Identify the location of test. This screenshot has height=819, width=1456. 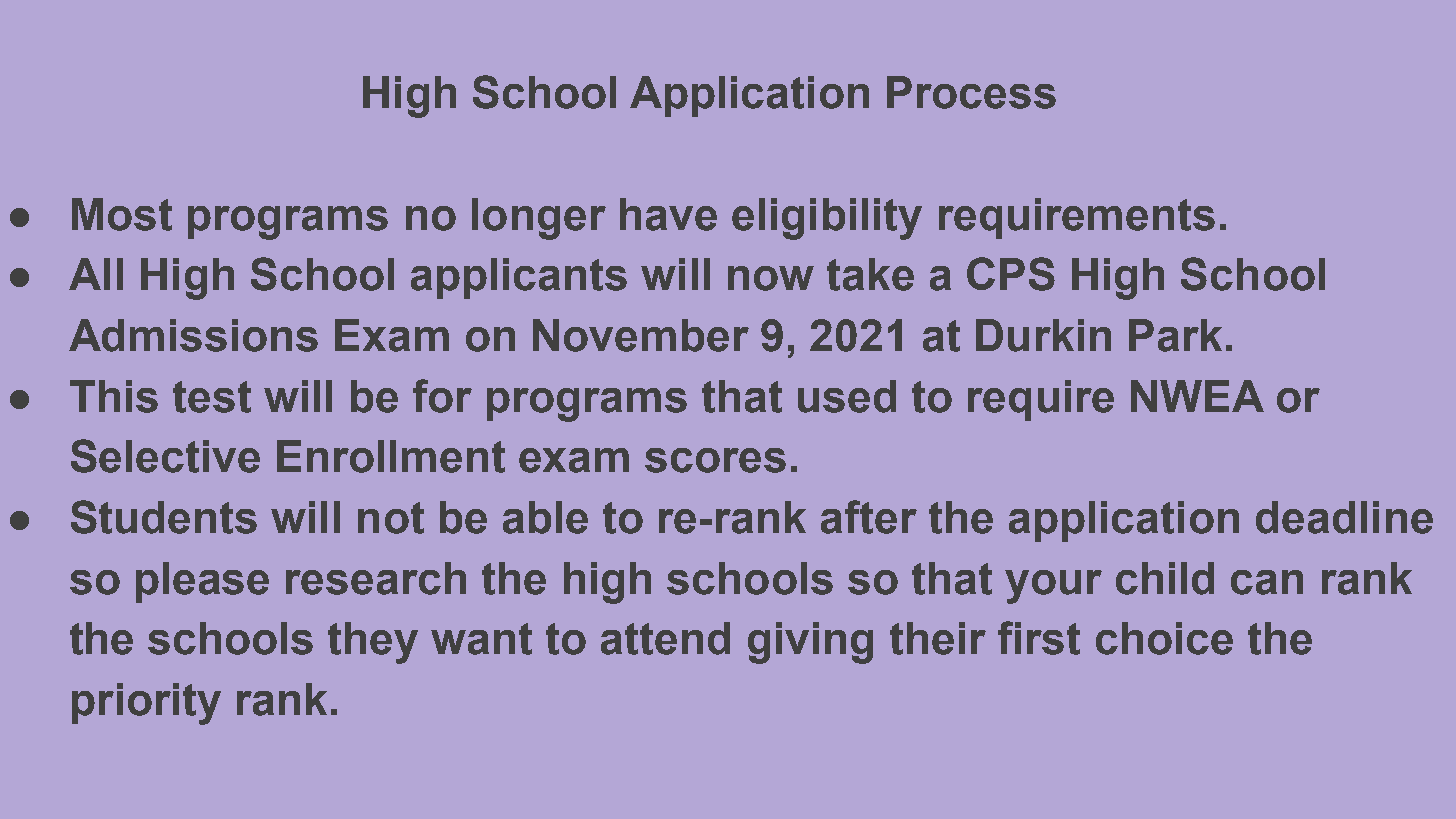
(212, 397).
